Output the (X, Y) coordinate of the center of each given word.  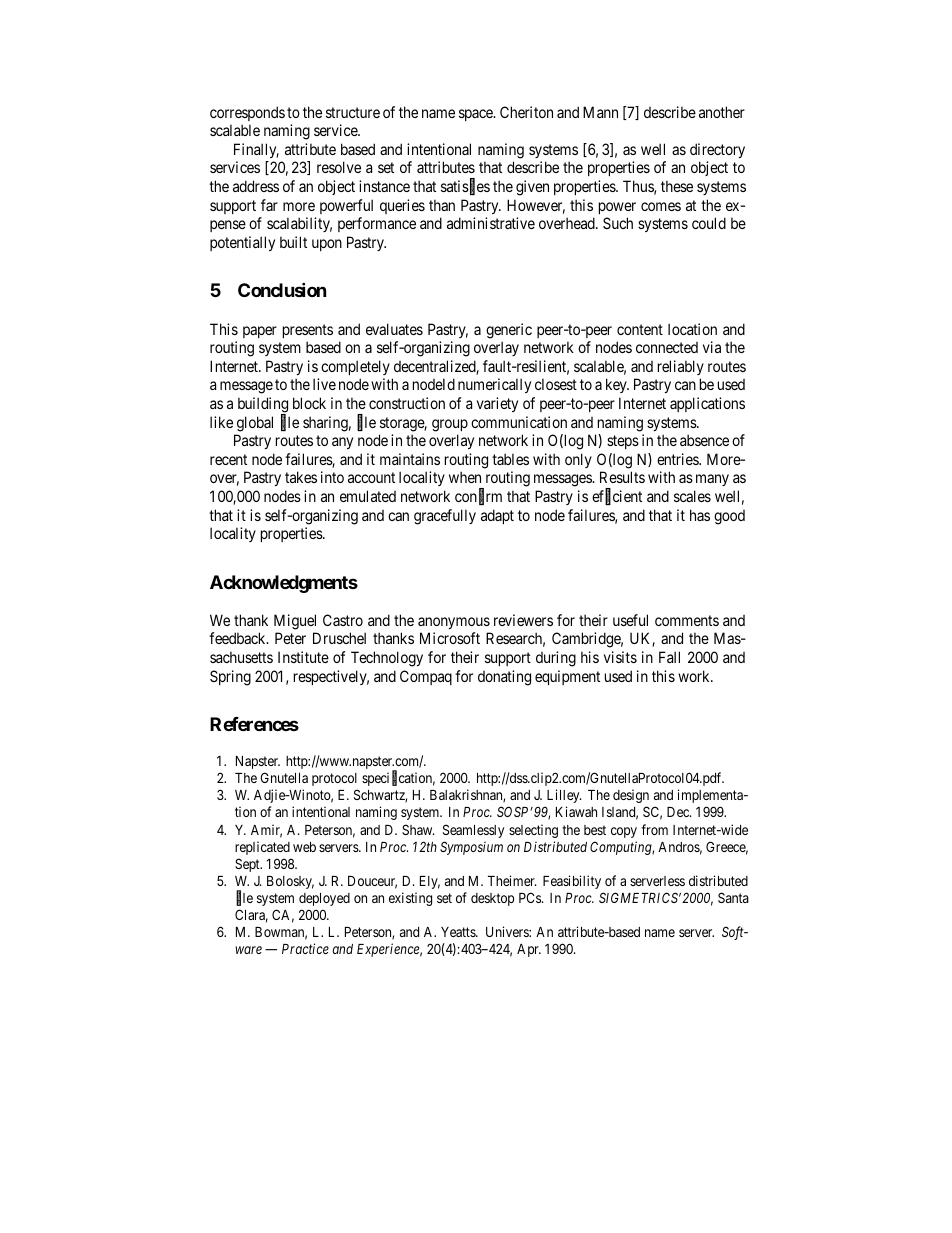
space (477, 115)
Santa (733, 897)
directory (717, 150)
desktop (492, 899)
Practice (305, 948)
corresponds (247, 113)
